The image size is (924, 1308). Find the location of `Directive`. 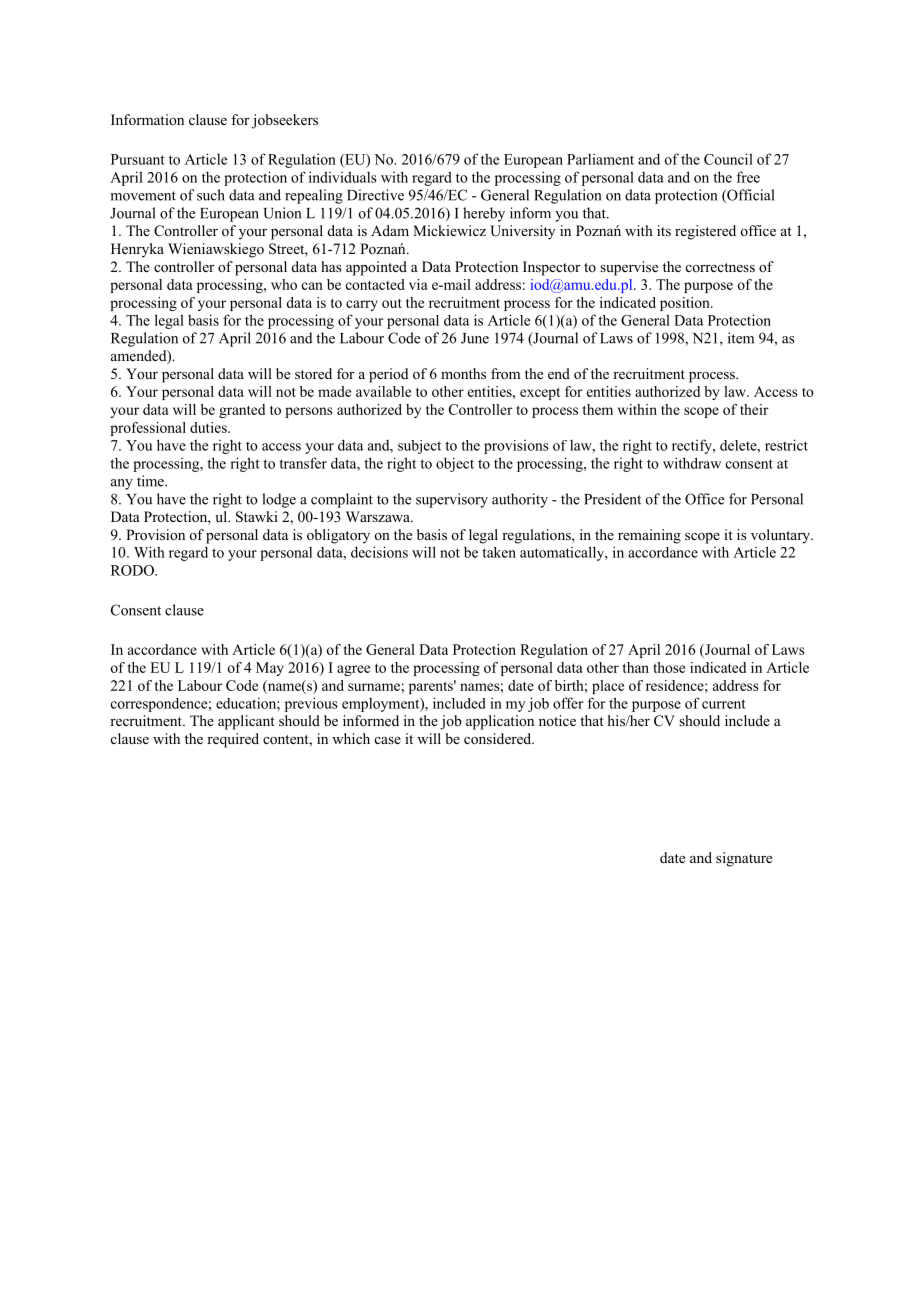

Directive is located at coordinates (375, 195).
